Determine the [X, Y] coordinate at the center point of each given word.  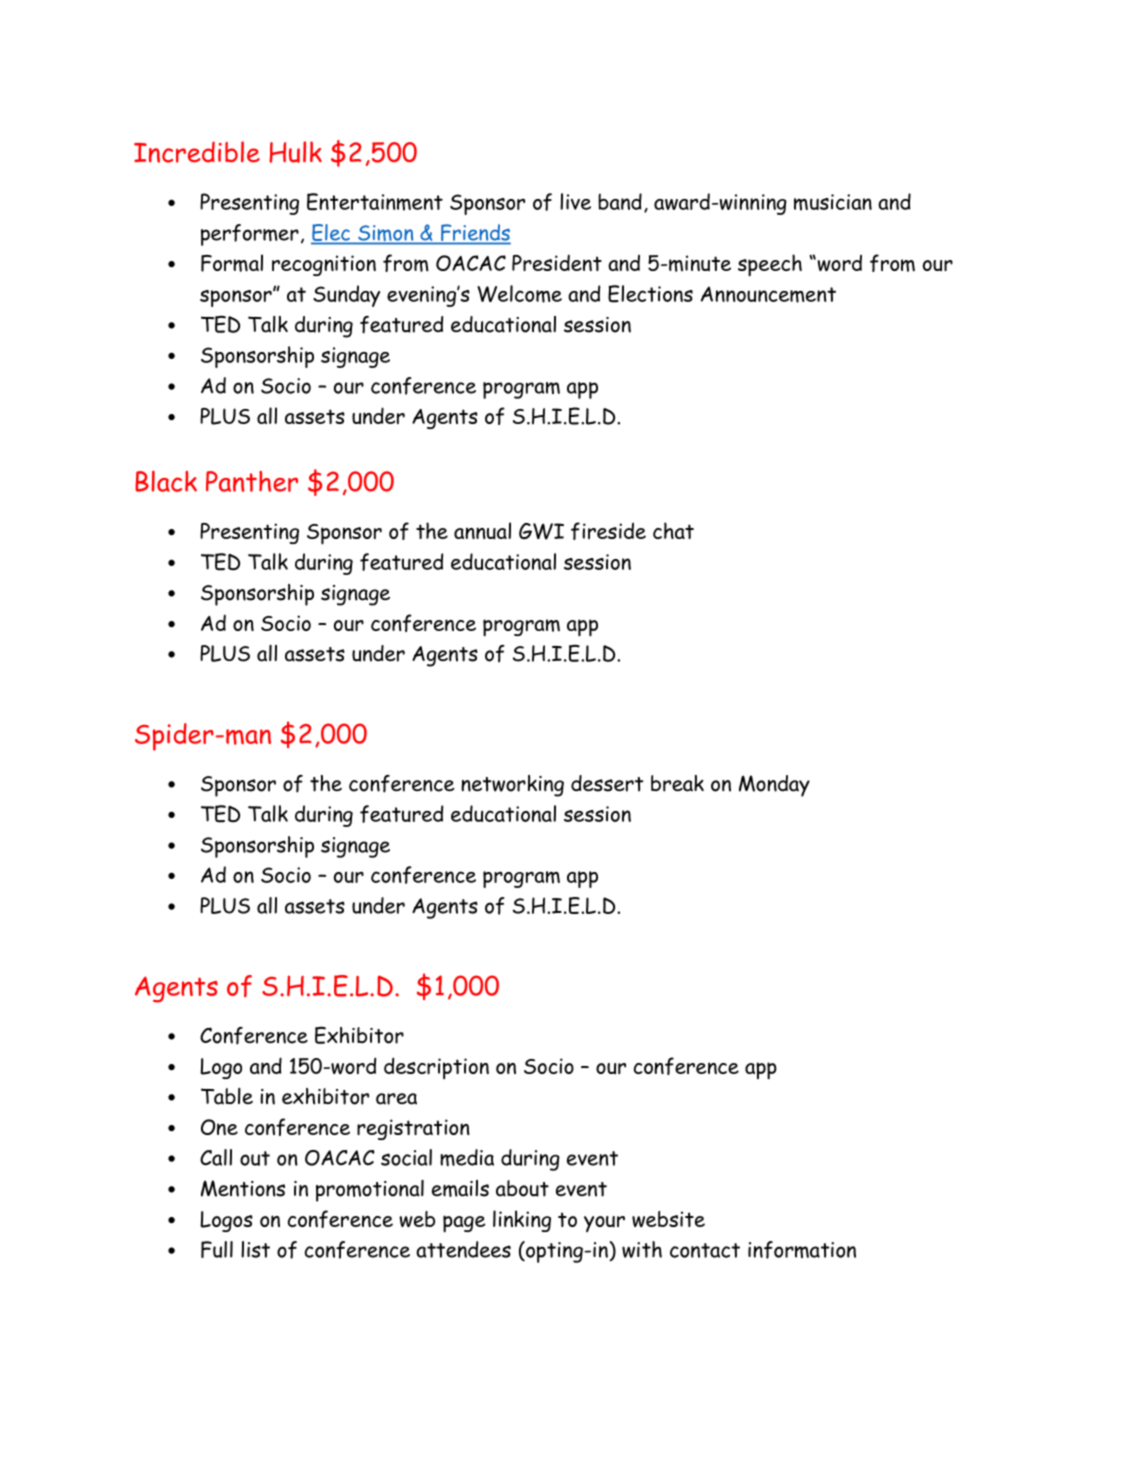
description [436, 1068]
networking [512, 786]
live [575, 201]
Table [227, 1096]
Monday [774, 786]
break [677, 783]
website [668, 1219]
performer [250, 235]
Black [166, 481]
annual [482, 531]
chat [673, 530]
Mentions [243, 1188]
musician [833, 202]
